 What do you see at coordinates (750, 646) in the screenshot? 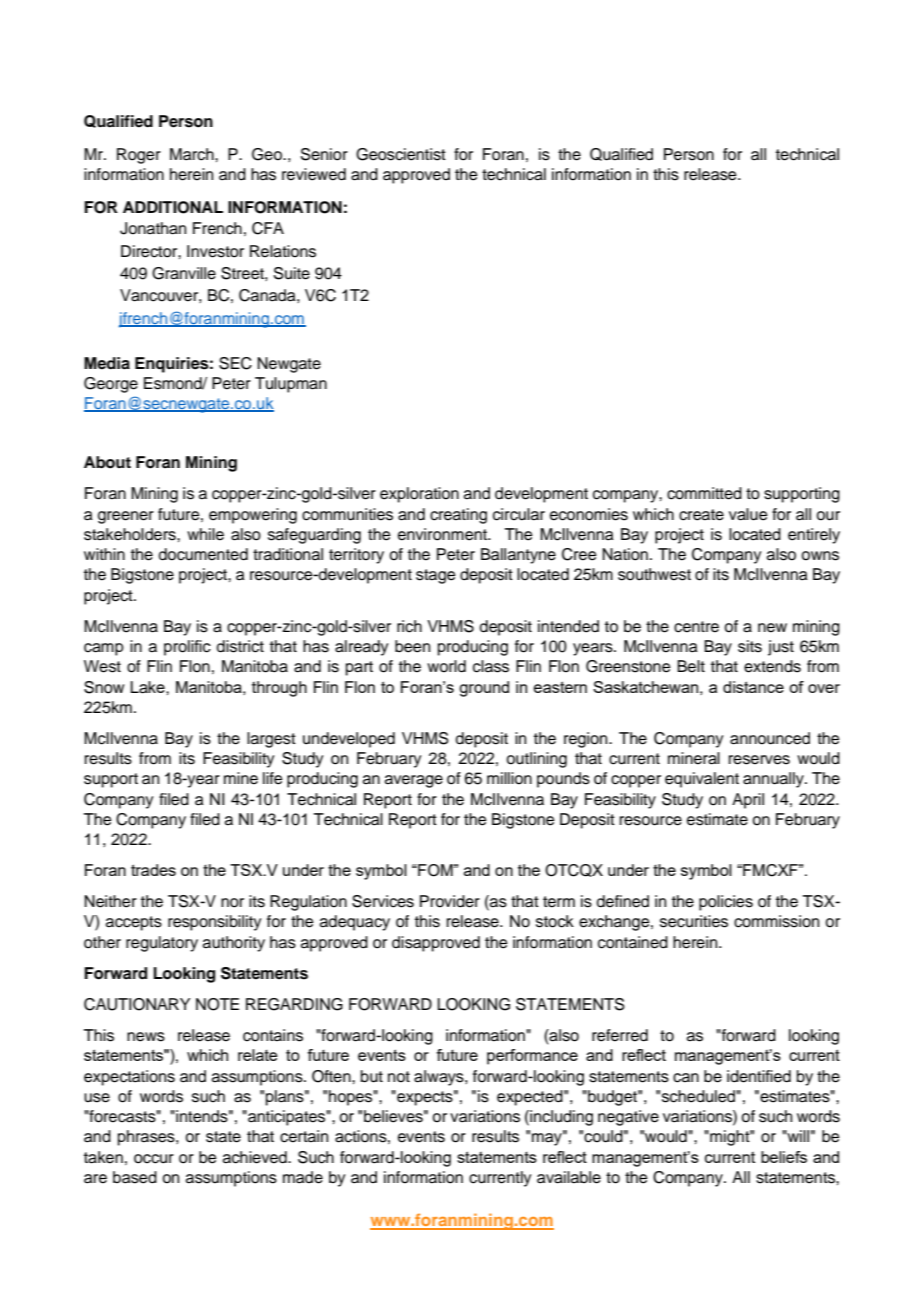
I see `sits` at bounding box center [750, 646].
